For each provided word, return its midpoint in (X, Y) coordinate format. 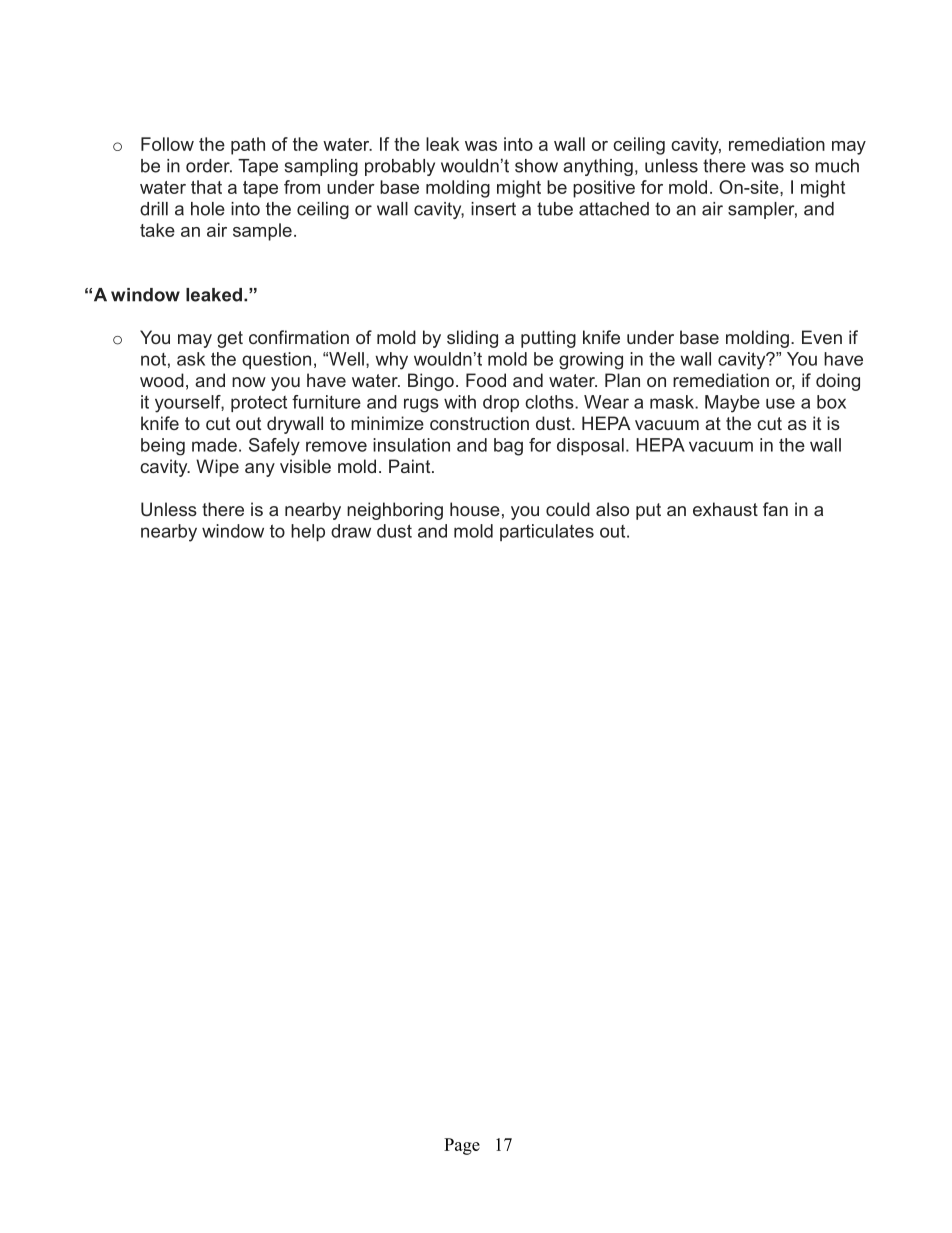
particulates (547, 532)
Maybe (732, 404)
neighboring (395, 511)
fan (775, 509)
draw (351, 531)
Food (486, 380)
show (536, 166)
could (568, 509)
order (209, 166)
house (475, 509)
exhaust (725, 509)
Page (462, 1146)
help (308, 533)
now (249, 382)
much (837, 166)
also (612, 509)
